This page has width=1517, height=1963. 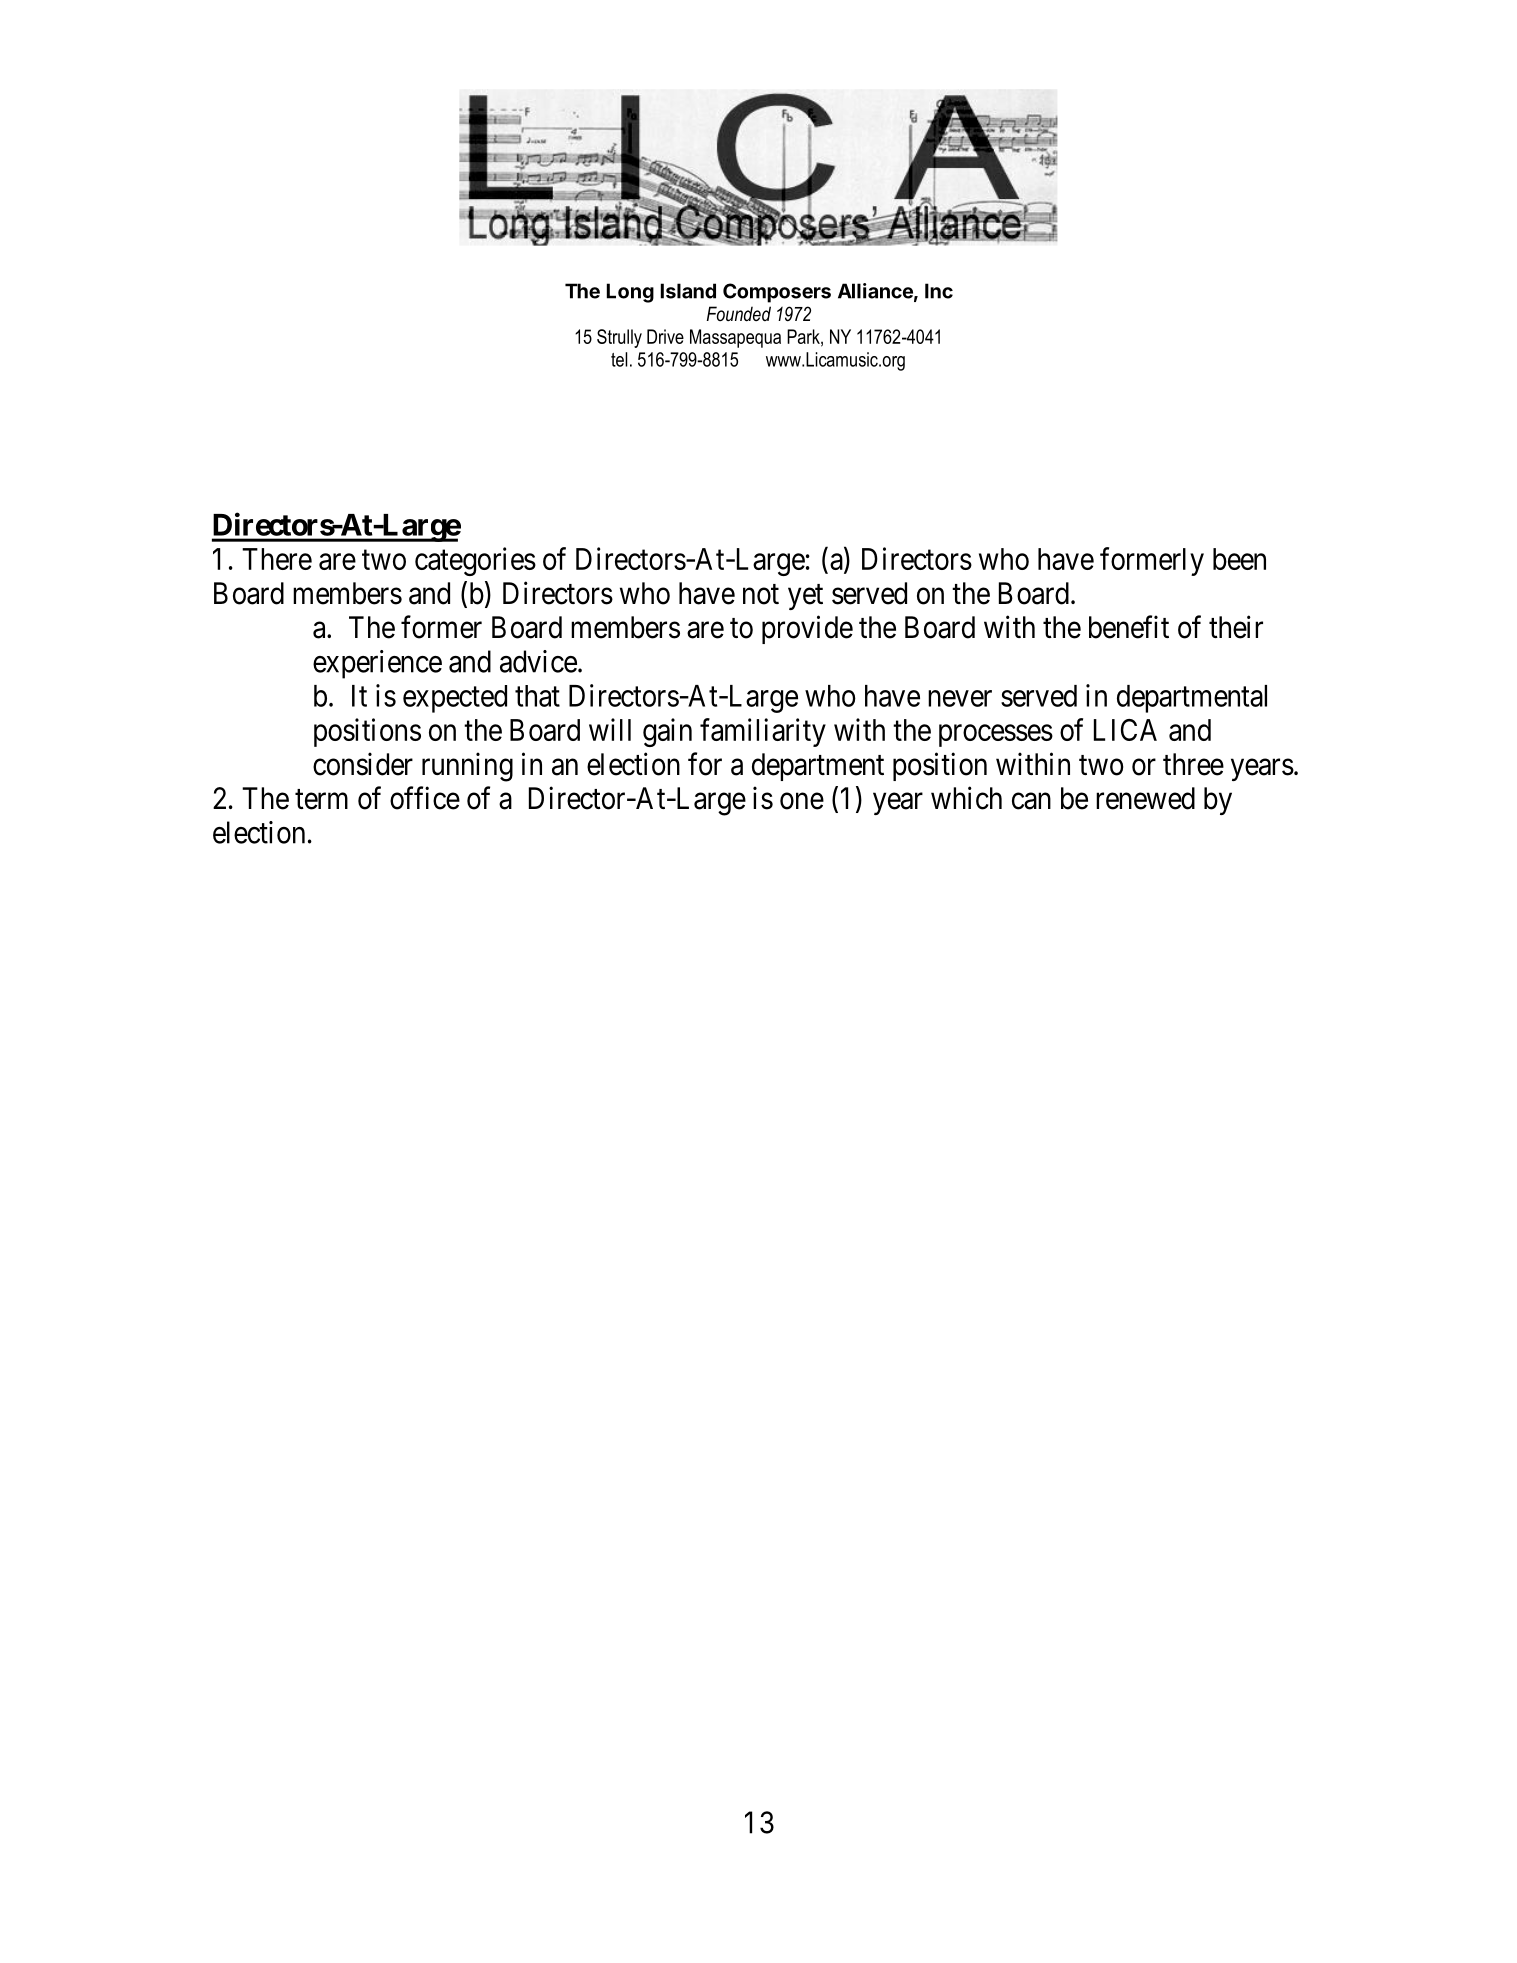 I want to click on office, so click(x=425, y=798).
